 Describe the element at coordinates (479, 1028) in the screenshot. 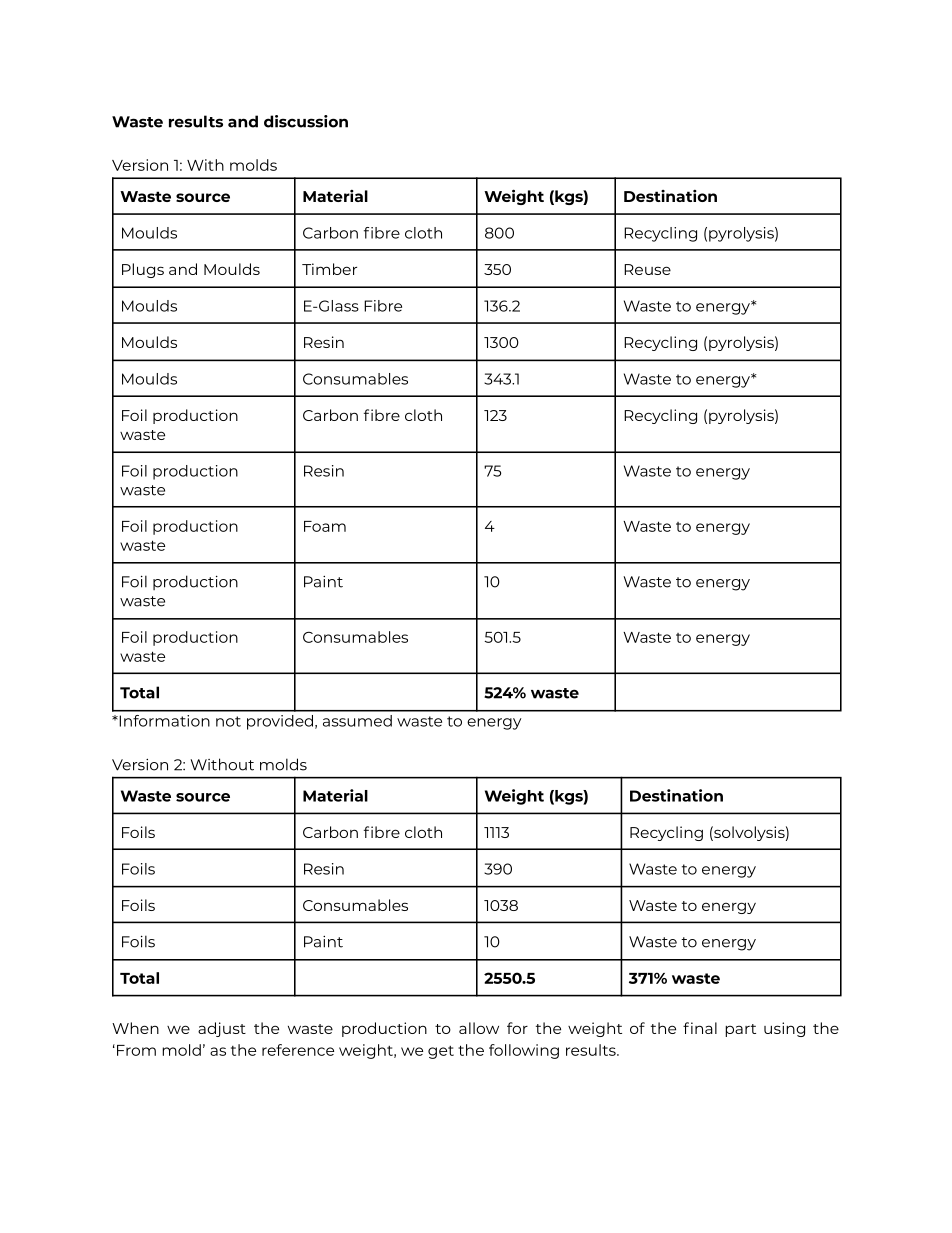

I see `allow` at that location.
